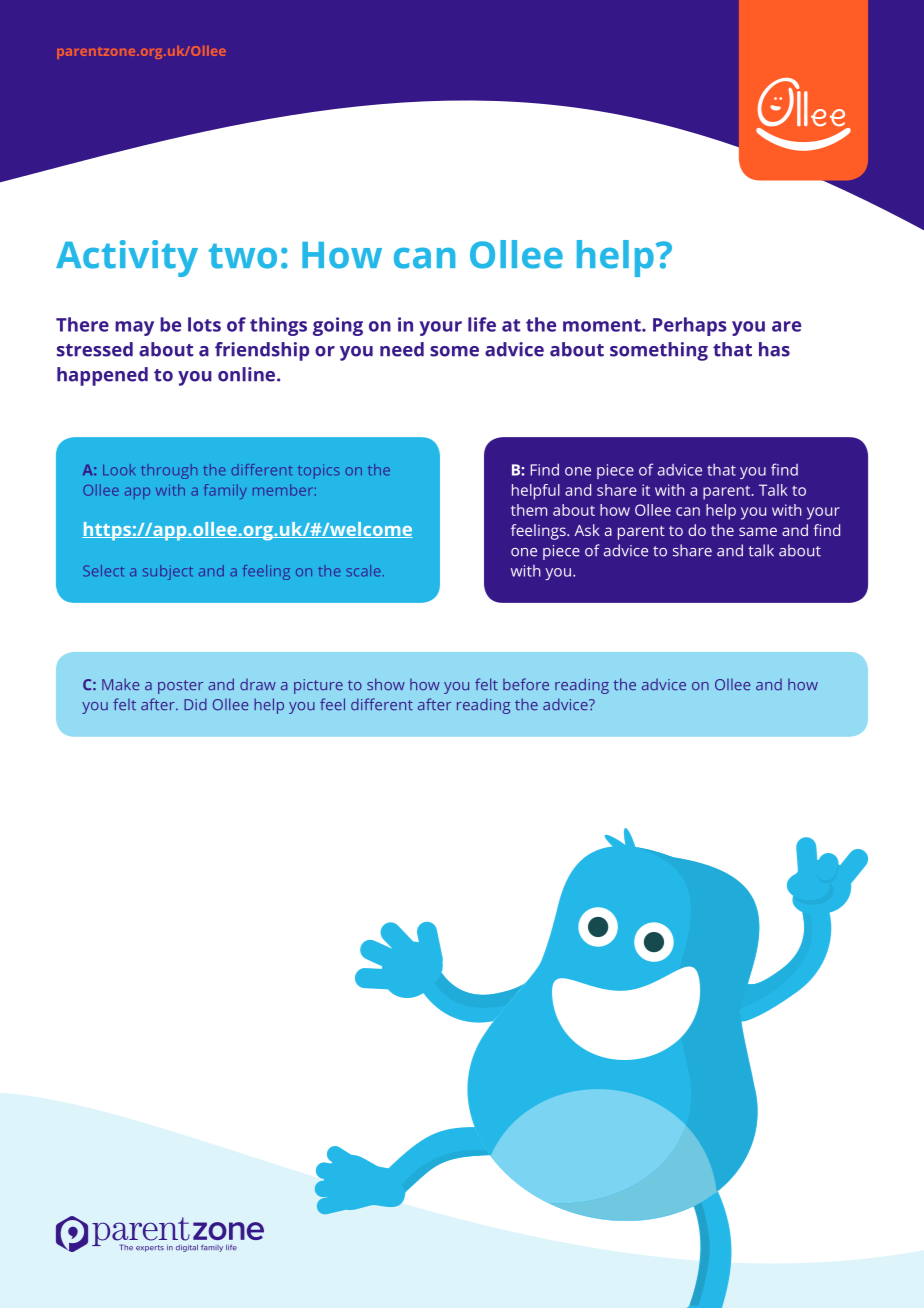  Describe the element at coordinates (363, 571) in the screenshot. I see `scale` at that location.
